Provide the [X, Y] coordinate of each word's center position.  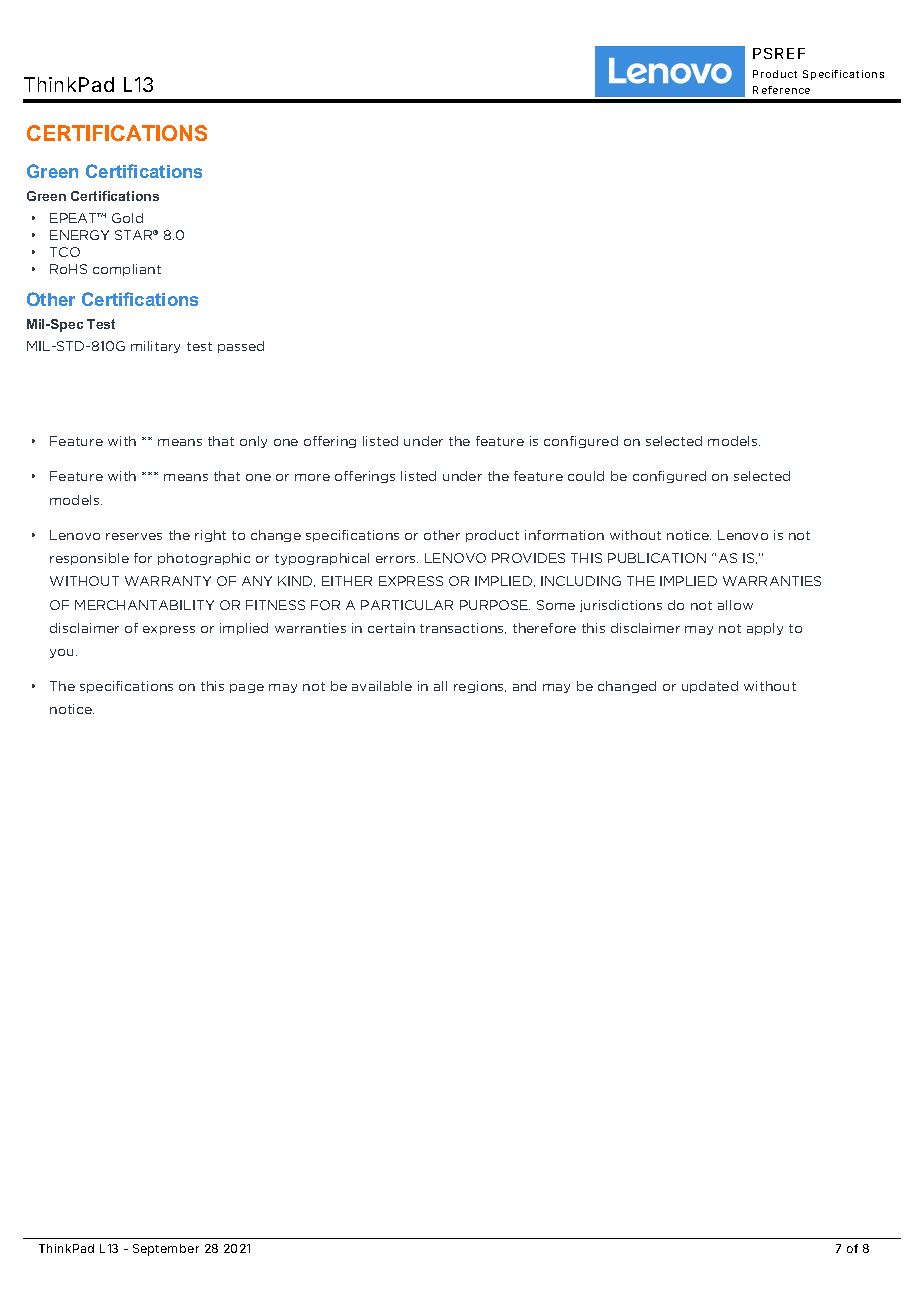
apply [765, 629]
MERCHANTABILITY [144, 605]
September [166, 1250]
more [312, 477]
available [382, 686]
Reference [781, 90]
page [247, 688]
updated [710, 687]
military [155, 347]
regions [480, 687]
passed [241, 347]
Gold [127, 218]
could [586, 476]
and [524, 686]
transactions [463, 628]
